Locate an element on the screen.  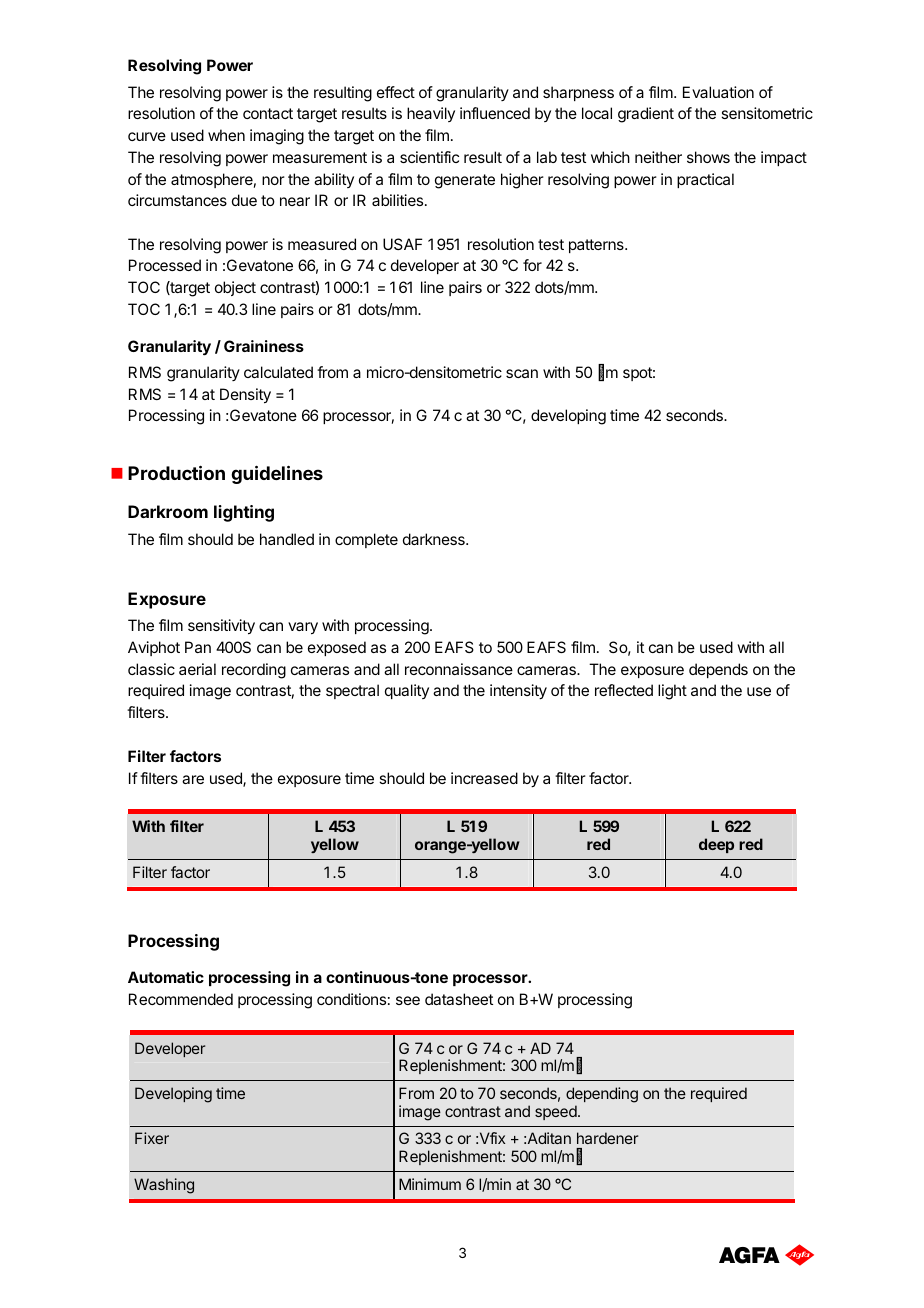
Washing is located at coordinates (164, 1186).
